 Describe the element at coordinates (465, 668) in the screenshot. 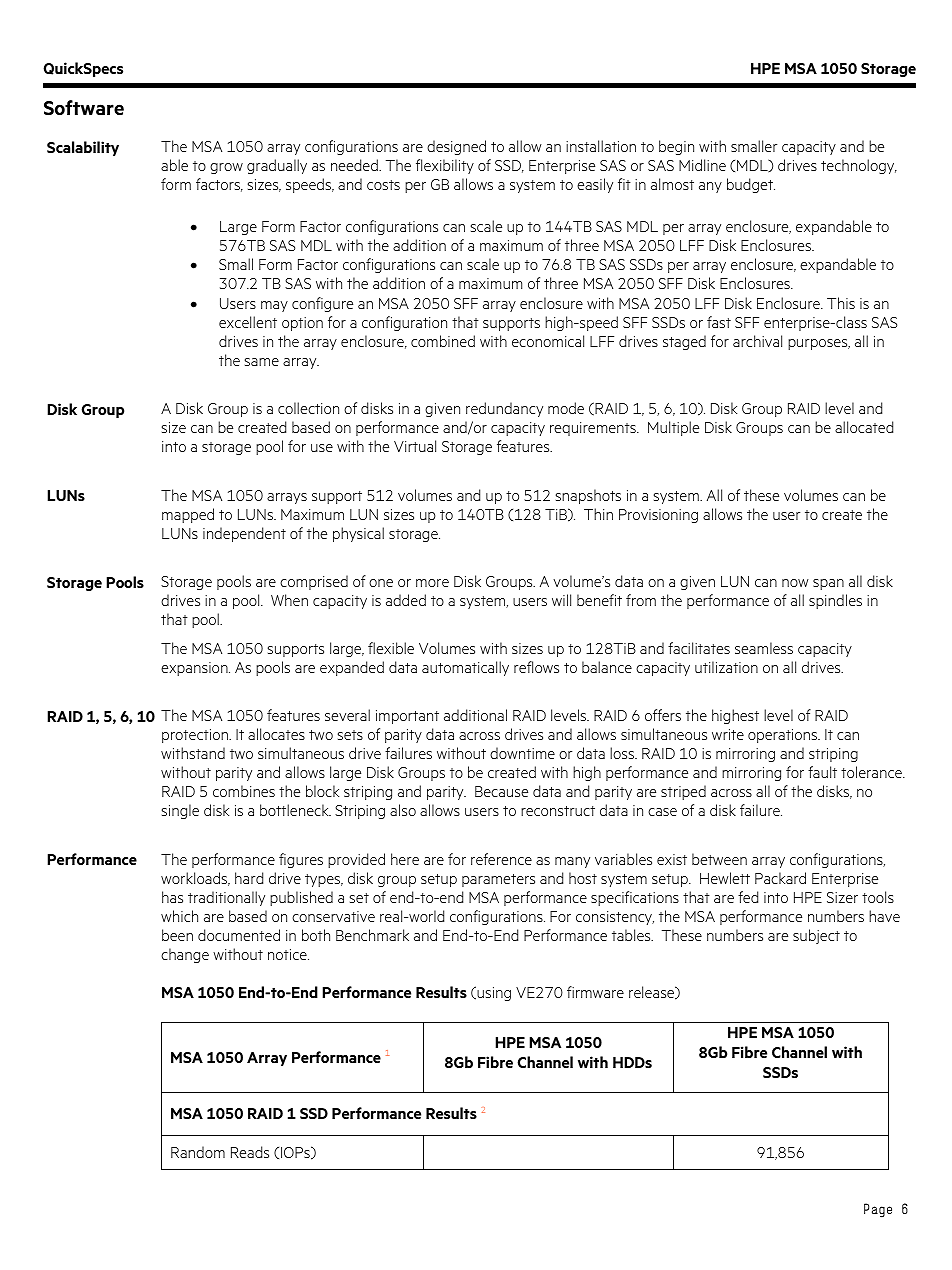

I see `automatically` at that location.
